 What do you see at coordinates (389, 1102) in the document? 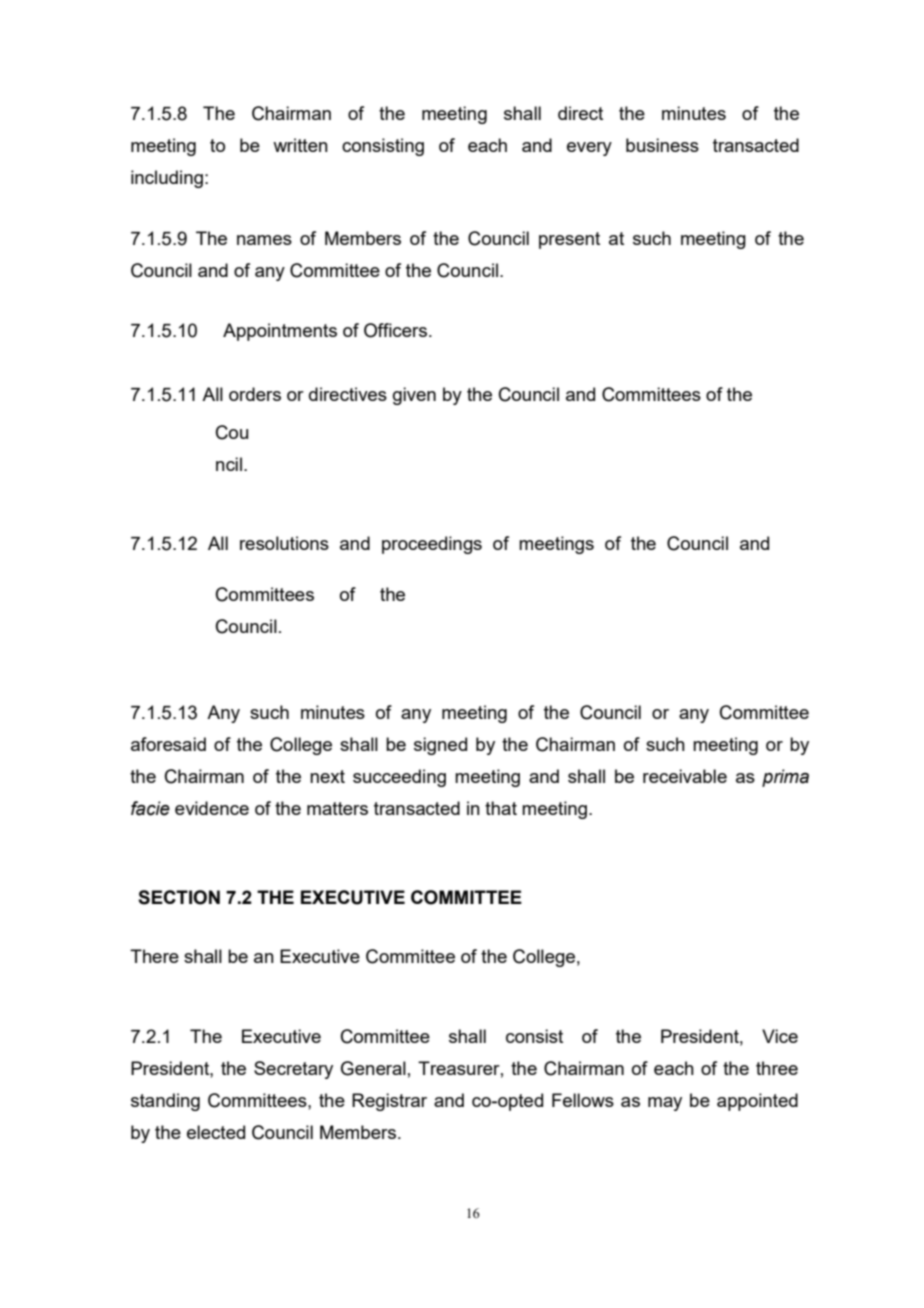
I see `Registrar` at bounding box center [389, 1102].
